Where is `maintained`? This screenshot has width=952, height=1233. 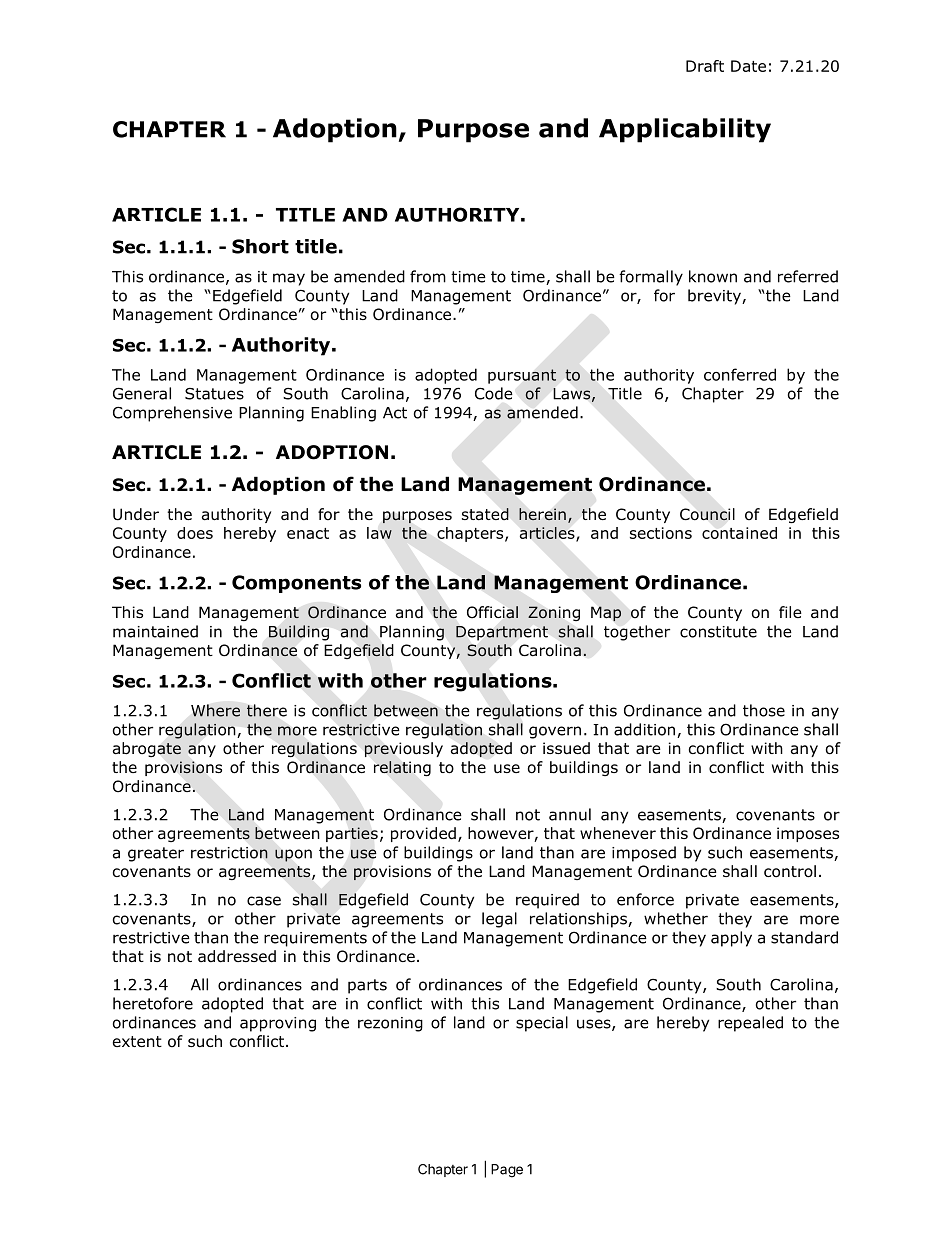 maintained is located at coordinates (155, 631).
